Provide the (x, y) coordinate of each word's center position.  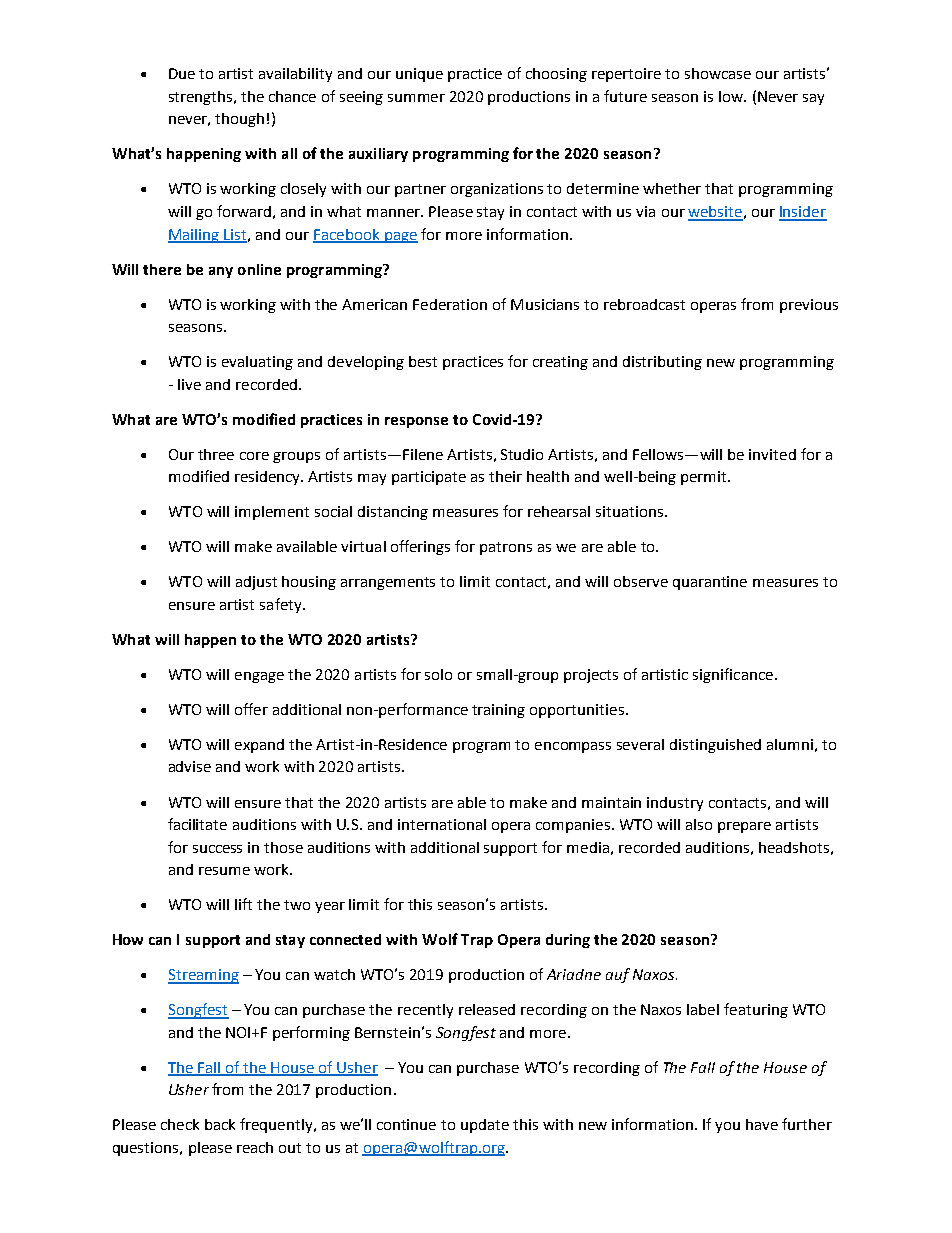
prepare (744, 827)
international (442, 824)
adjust (256, 583)
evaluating (257, 363)
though (239, 120)
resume (224, 871)
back (220, 1124)
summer (416, 98)
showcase (718, 73)
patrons (506, 548)
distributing (662, 363)
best (423, 361)
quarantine (710, 583)
